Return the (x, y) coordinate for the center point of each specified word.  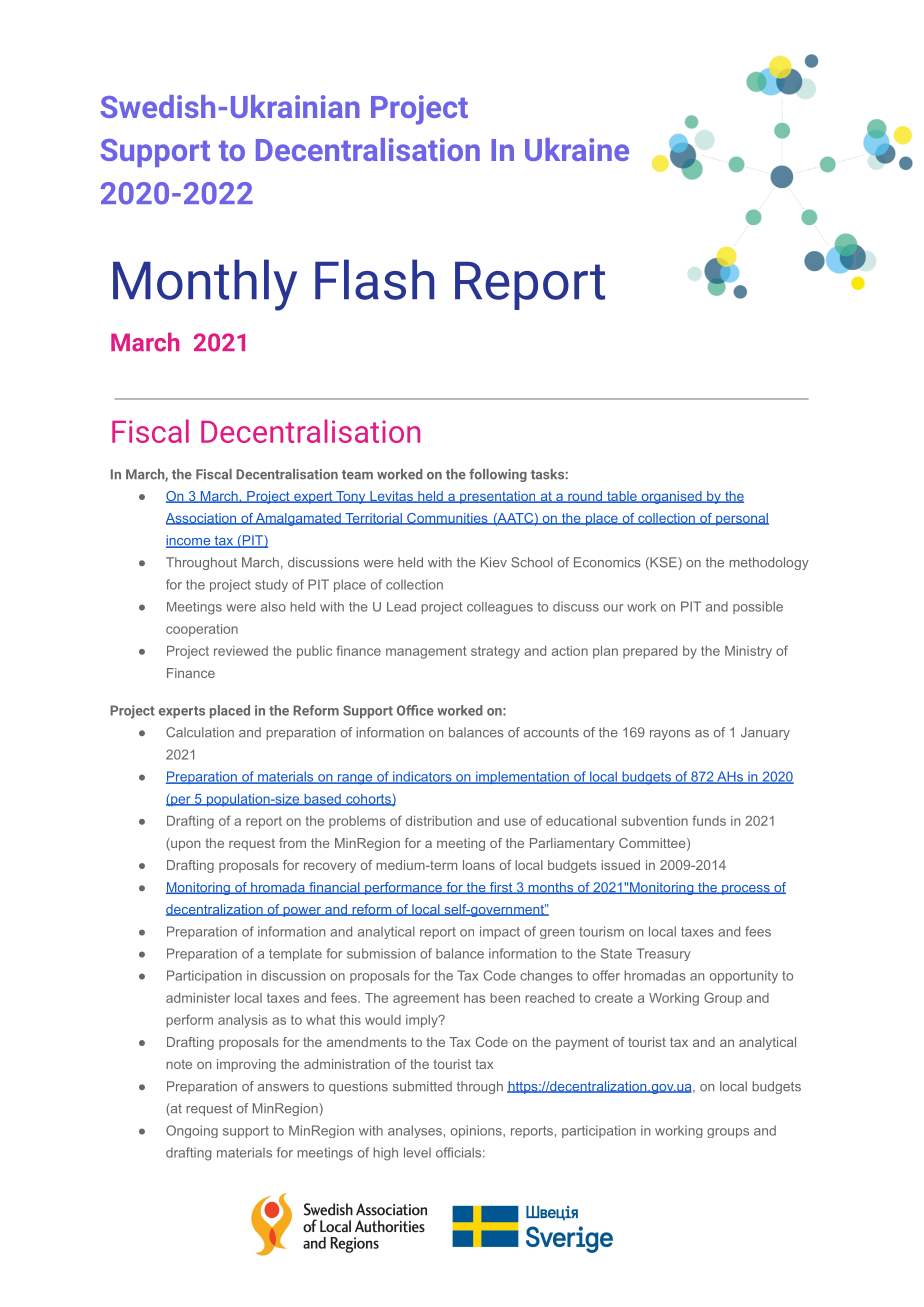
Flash (374, 279)
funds (709, 820)
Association (202, 519)
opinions (477, 1131)
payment (582, 1043)
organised (671, 497)
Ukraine (577, 149)
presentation (498, 497)
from (292, 843)
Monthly (205, 285)
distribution (439, 821)
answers (283, 1088)
